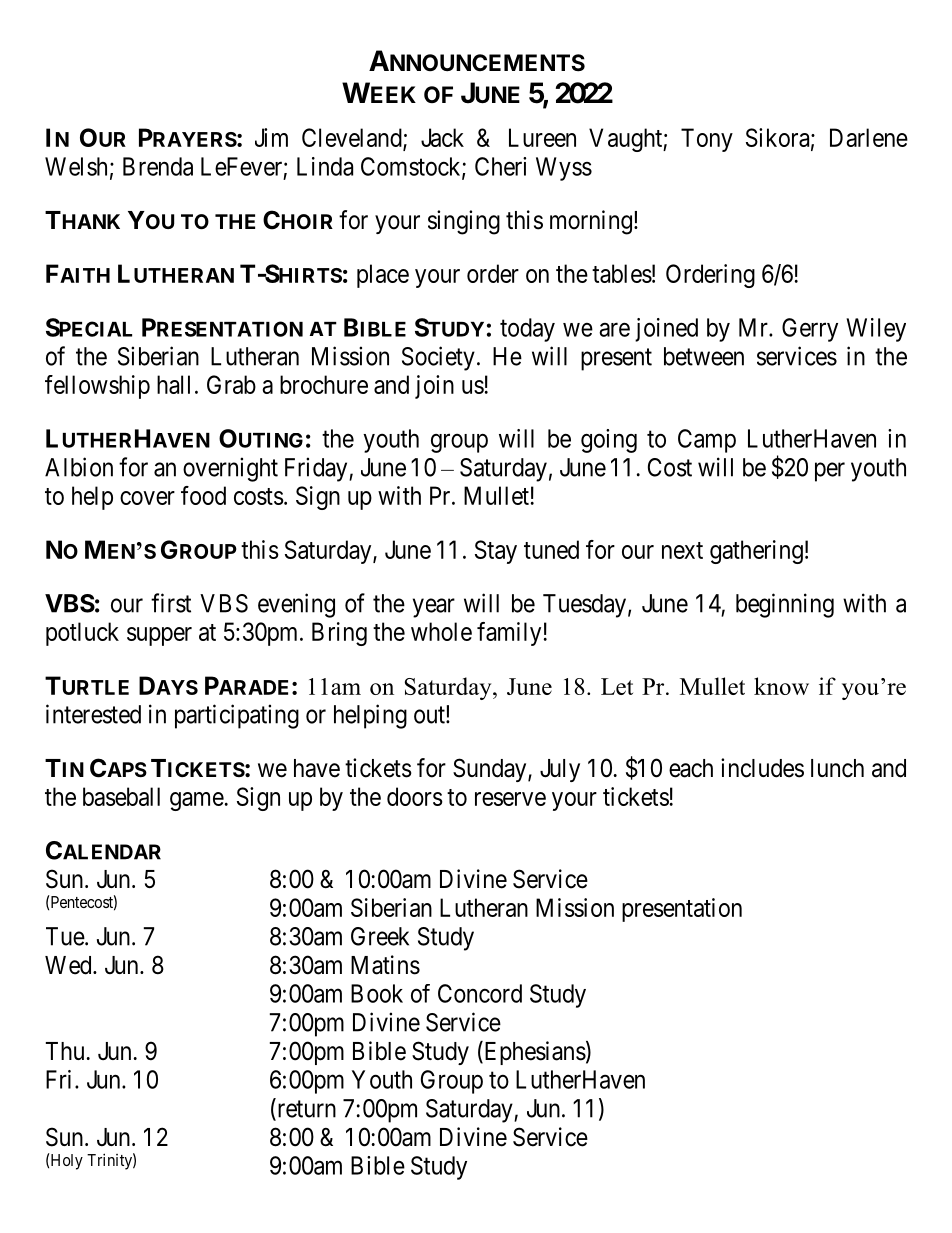 The image size is (952, 1233). I want to click on Thu, so click(65, 1051).
